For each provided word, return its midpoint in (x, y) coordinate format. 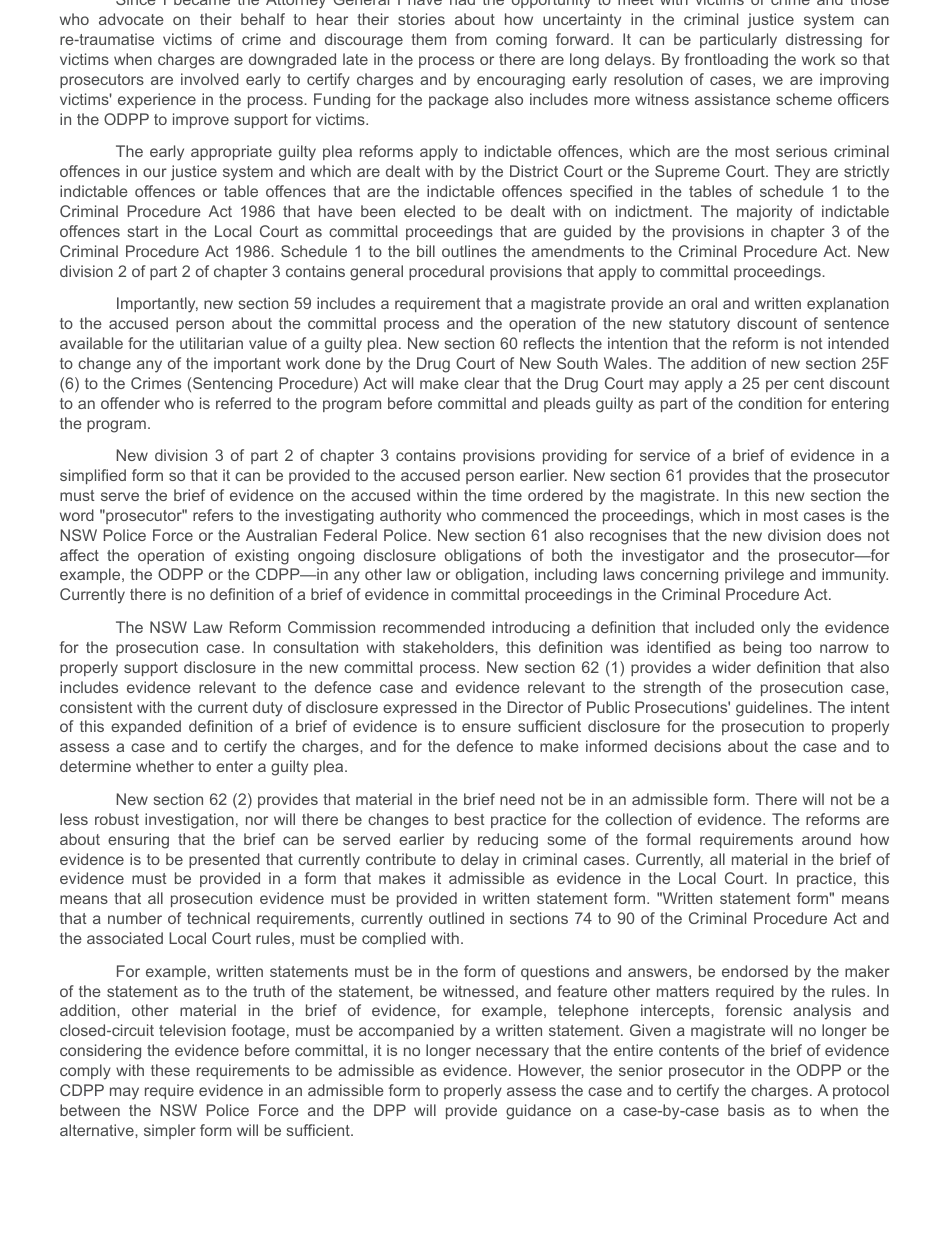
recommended (434, 627)
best (470, 819)
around (826, 839)
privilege (754, 576)
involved (210, 79)
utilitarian (211, 343)
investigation (189, 821)
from (471, 39)
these (170, 1070)
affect (79, 555)
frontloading (726, 61)
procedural (446, 272)
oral (704, 303)
